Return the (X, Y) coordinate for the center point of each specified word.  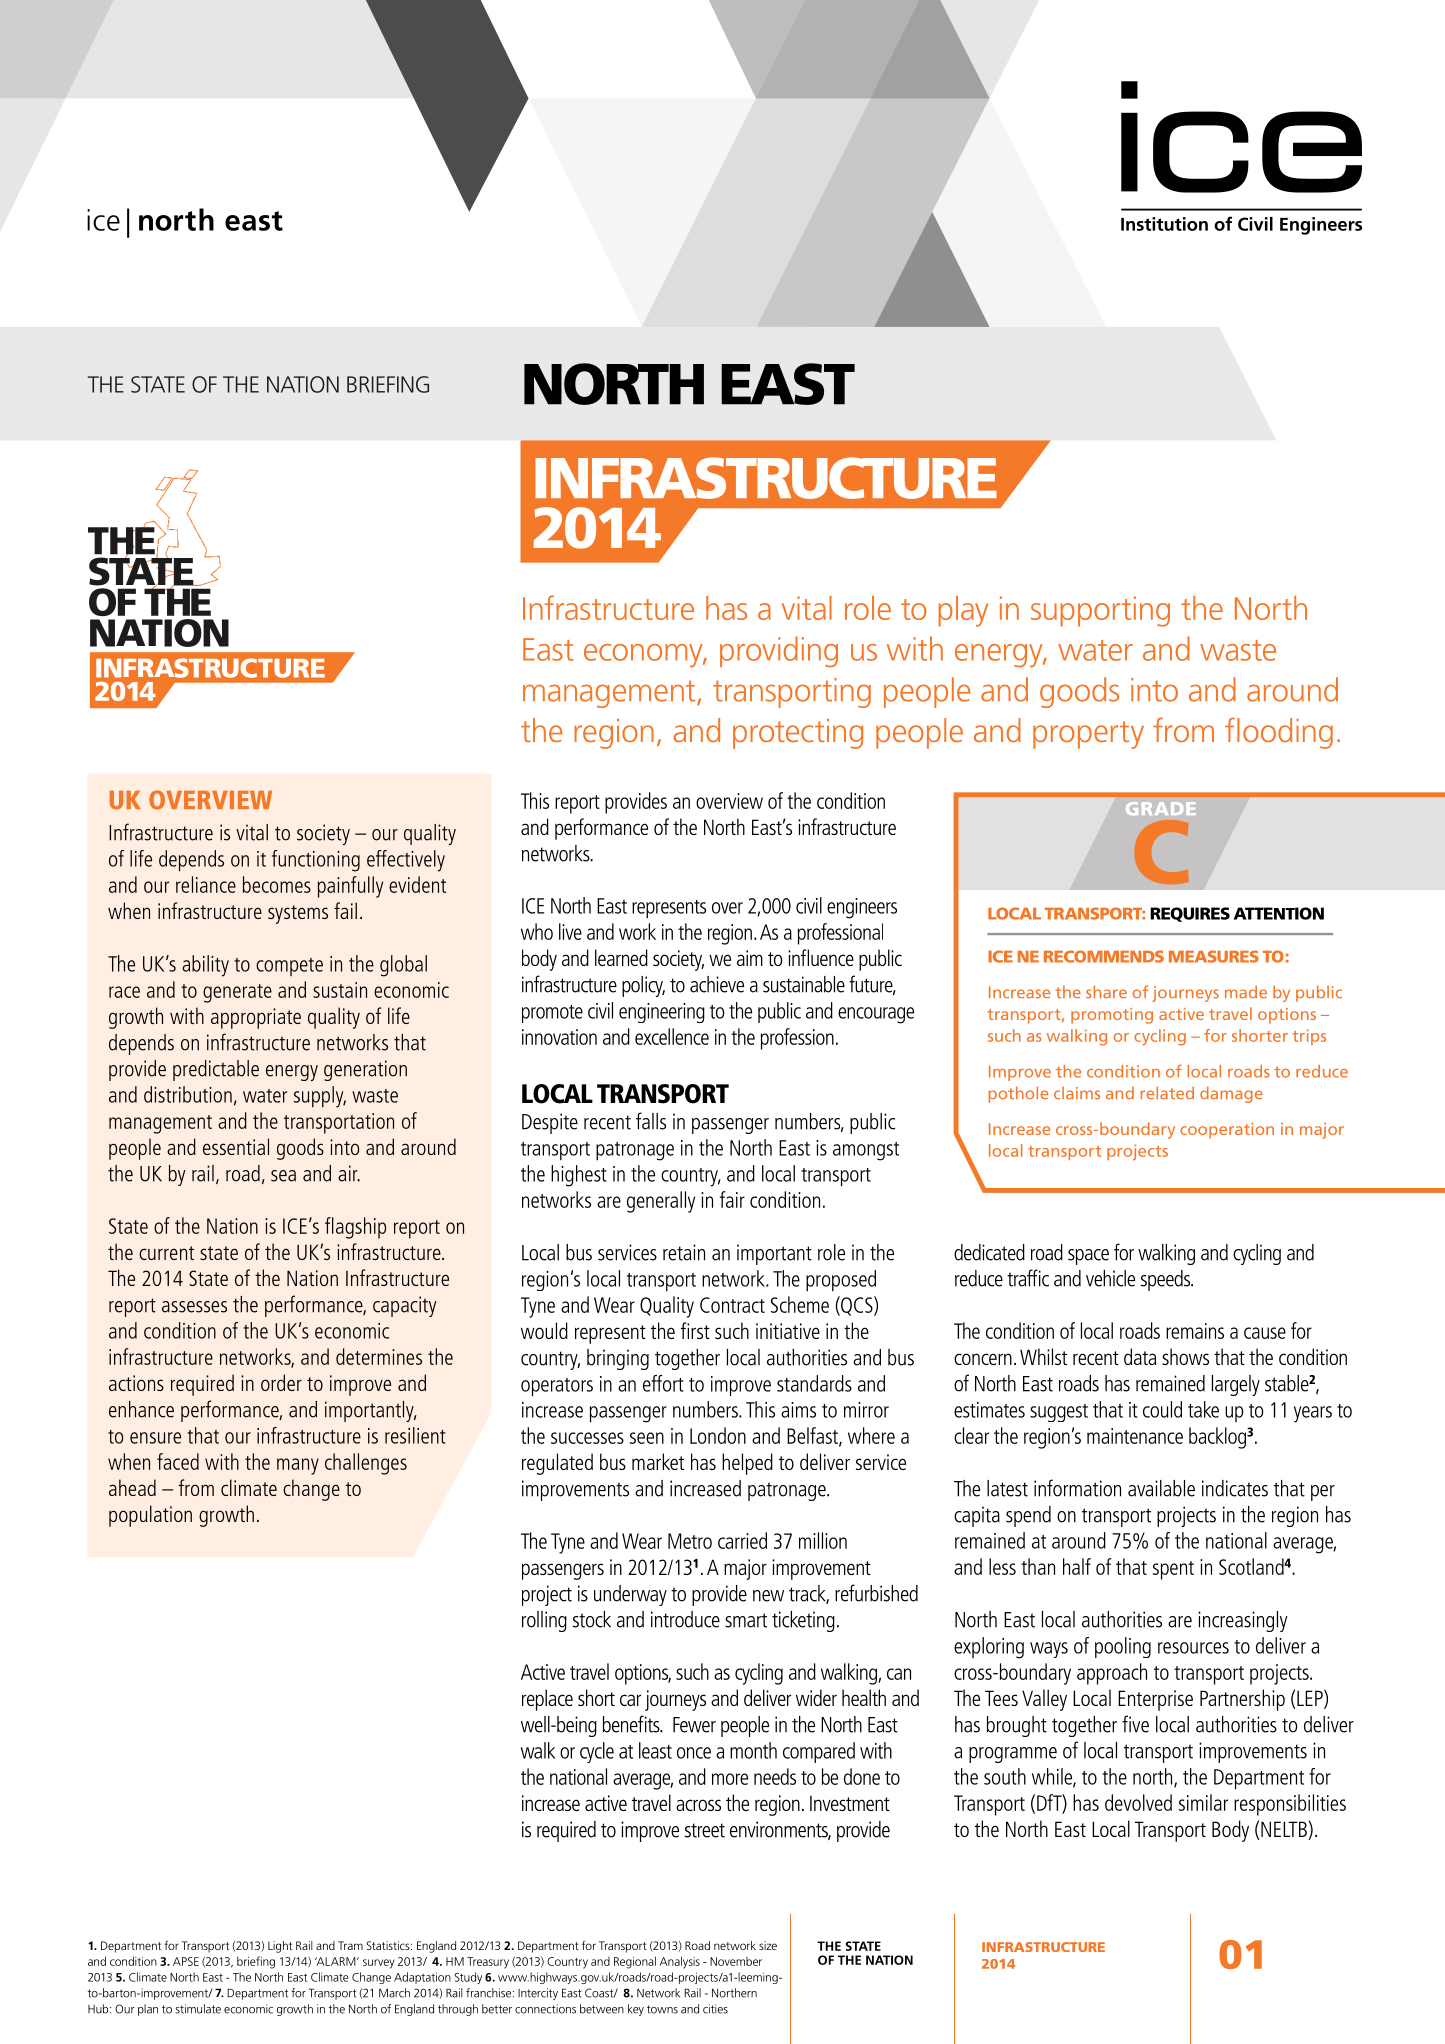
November (736, 1961)
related (1167, 1093)
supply (320, 1097)
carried (742, 1540)
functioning (316, 861)
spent (1173, 1570)
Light (280, 1947)
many (298, 1466)
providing (779, 651)
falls (651, 1121)
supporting (1100, 611)
